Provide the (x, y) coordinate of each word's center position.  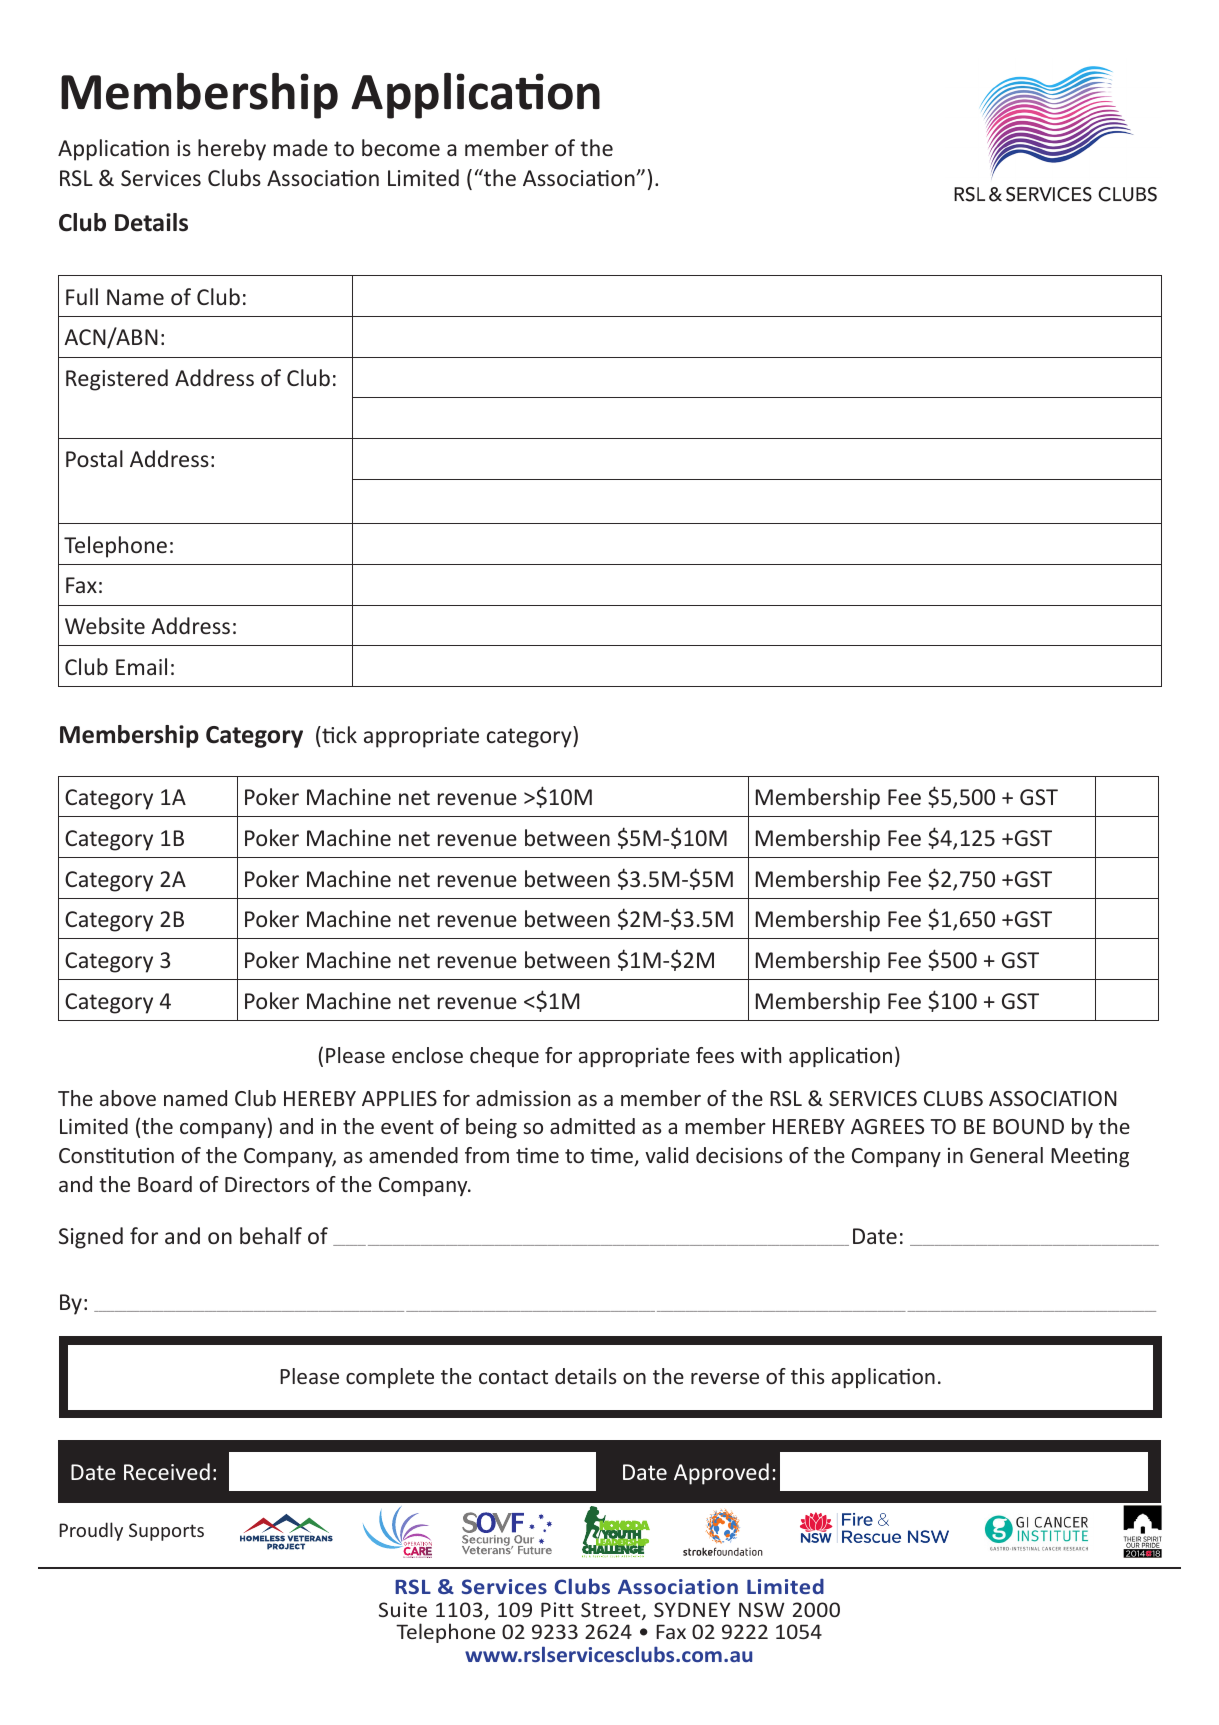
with (761, 1055)
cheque (504, 1057)
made (301, 147)
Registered (117, 380)
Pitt (557, 1609)
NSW (762, 1609)
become (401, 147)
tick (338, 734)
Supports (166, 1532)
